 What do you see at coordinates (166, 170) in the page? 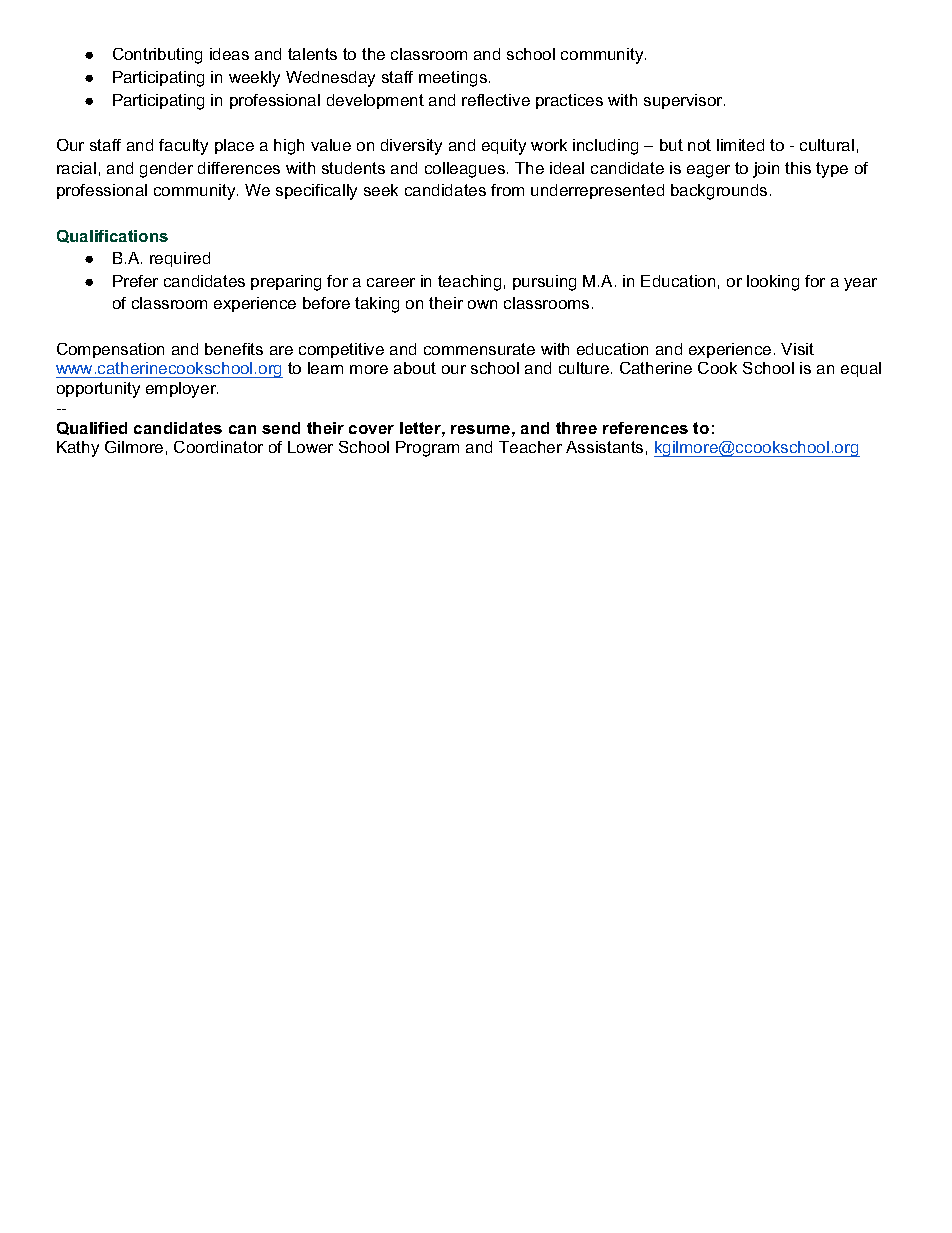
I see `gender` at bounding box center [166, 170].
